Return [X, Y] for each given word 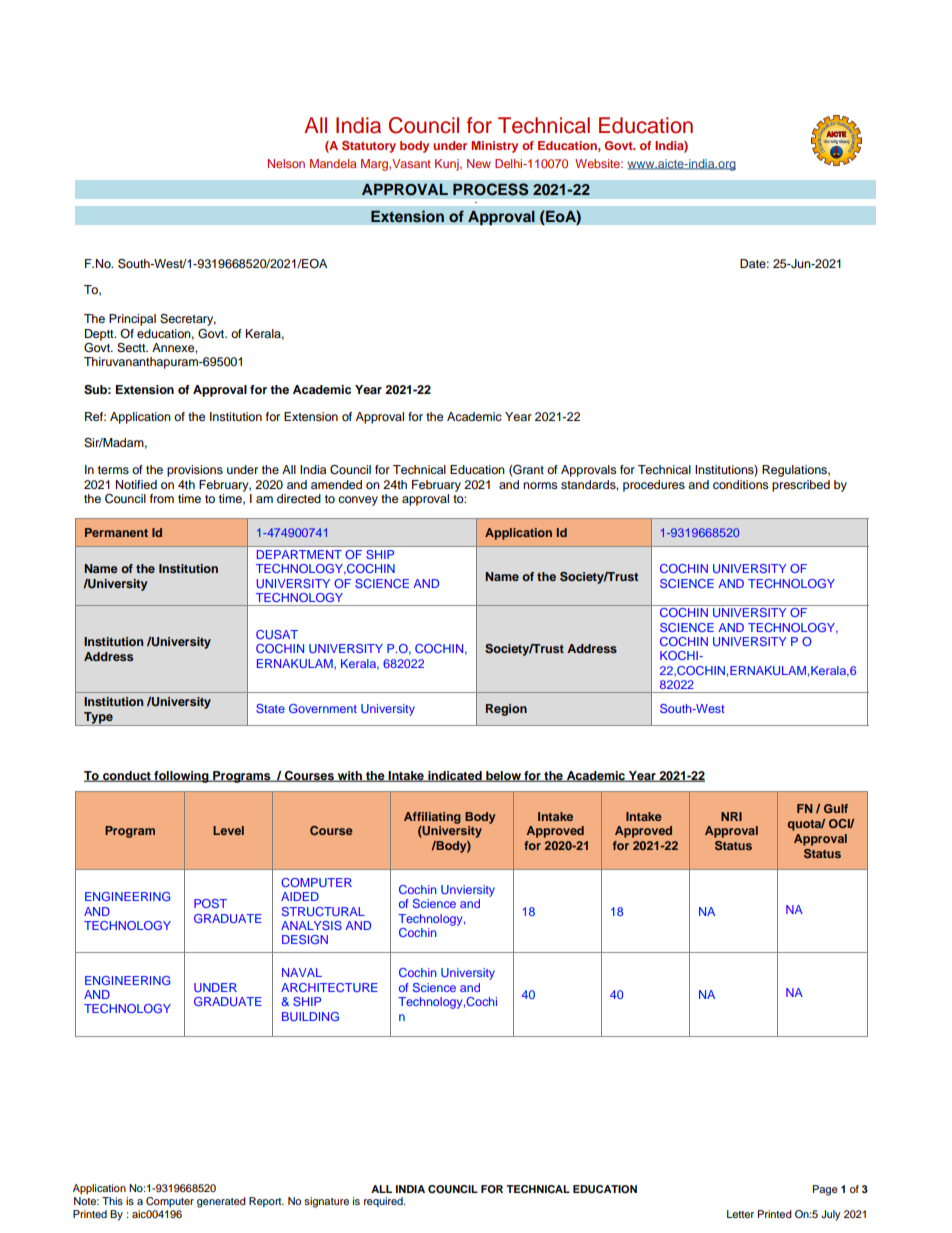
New [479, 163]
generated [221, 1202]
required [384, 1202]
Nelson [286, 163]
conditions [740, 484]
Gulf [836, 808]
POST [210, 903]
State [270, 708]
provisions [195, 471]
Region [506, 710]
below [503, 776]
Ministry [494, 147]
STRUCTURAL [323, 911]
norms [540, 485]
